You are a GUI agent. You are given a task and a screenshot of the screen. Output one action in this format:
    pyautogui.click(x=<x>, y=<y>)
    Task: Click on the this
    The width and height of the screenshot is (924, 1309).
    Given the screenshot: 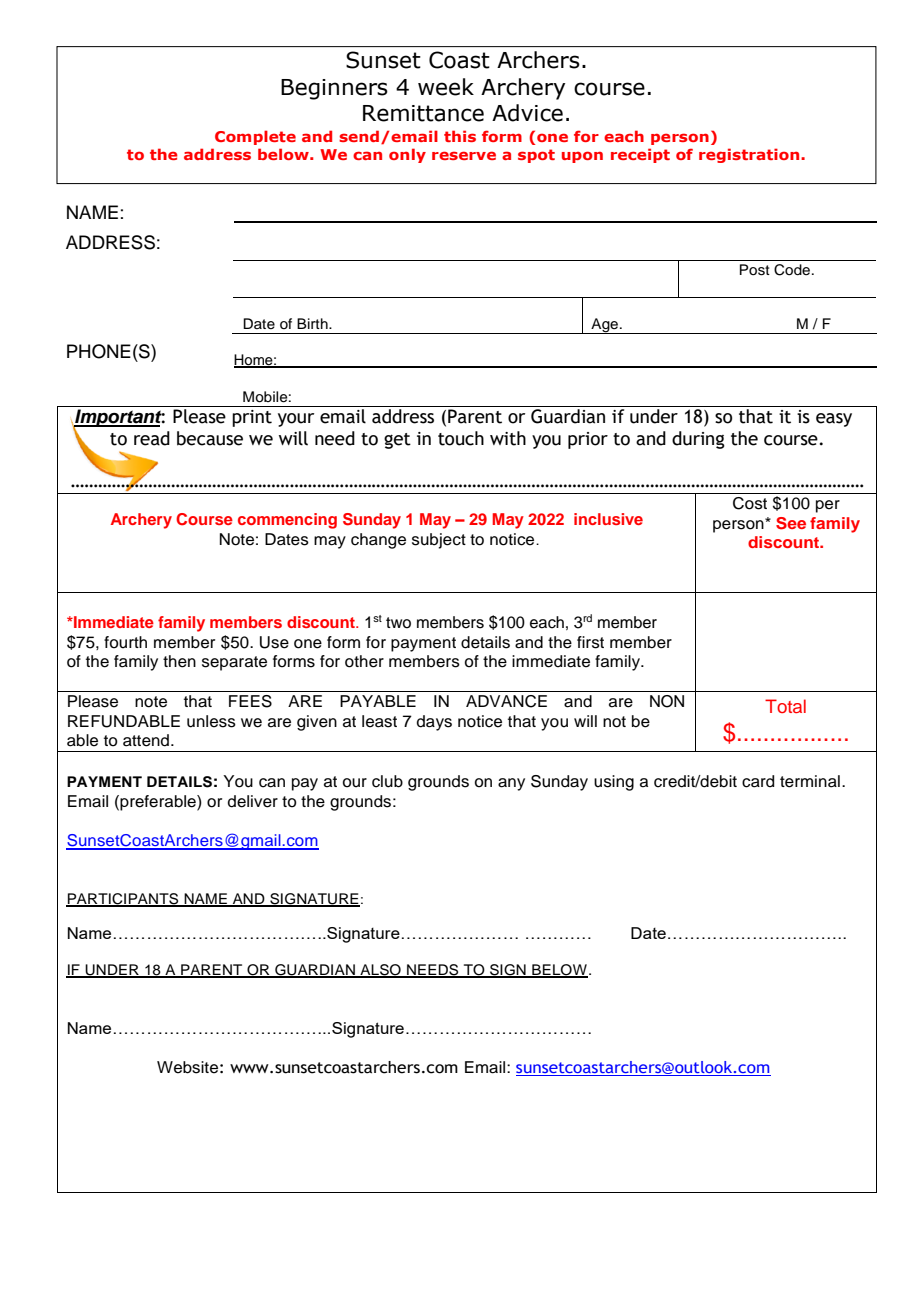 What is the action you would take?
    pyautogui.click(x=460, y=136)
